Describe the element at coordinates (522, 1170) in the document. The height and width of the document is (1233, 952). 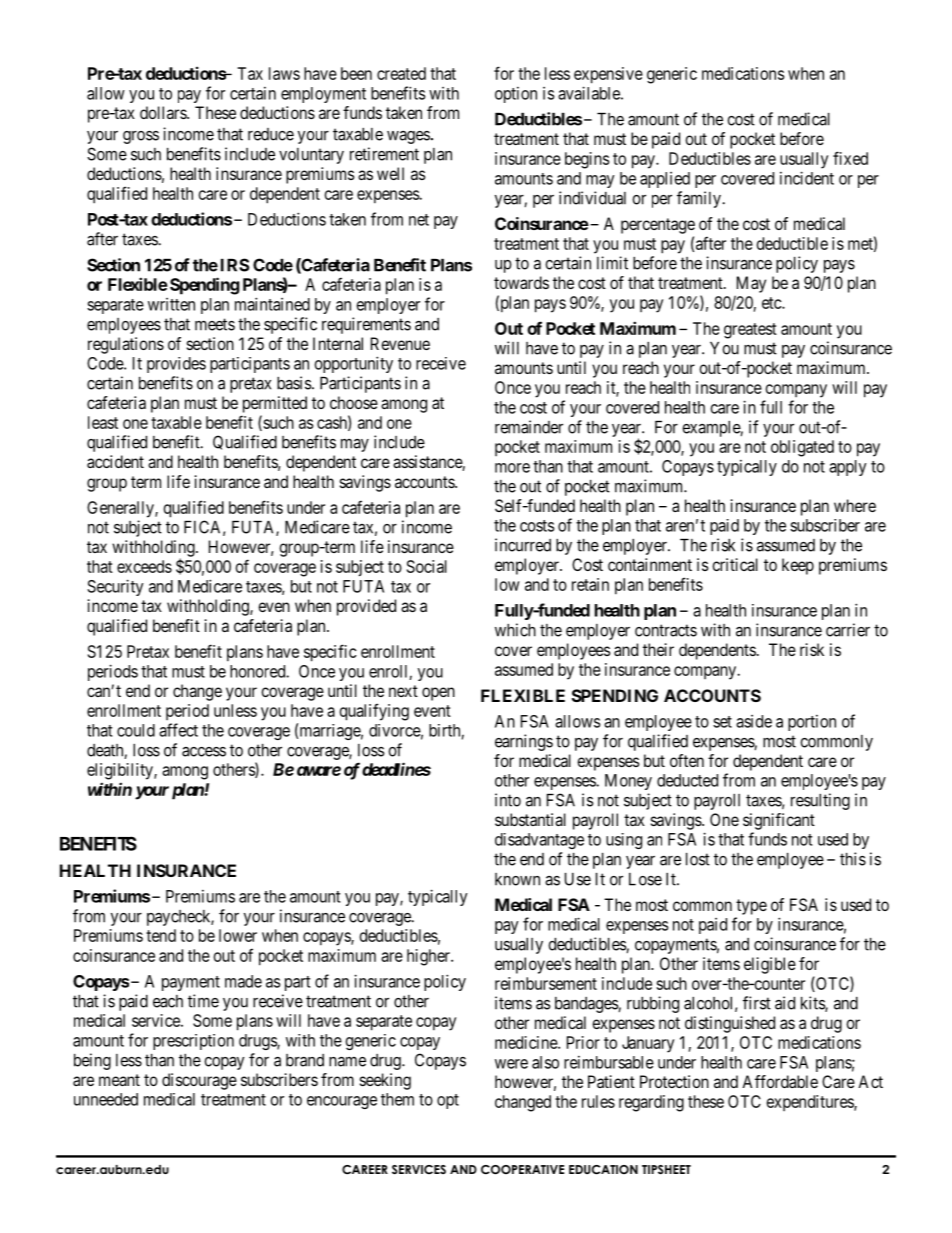
I see `COOPERATIVE` at that location.
